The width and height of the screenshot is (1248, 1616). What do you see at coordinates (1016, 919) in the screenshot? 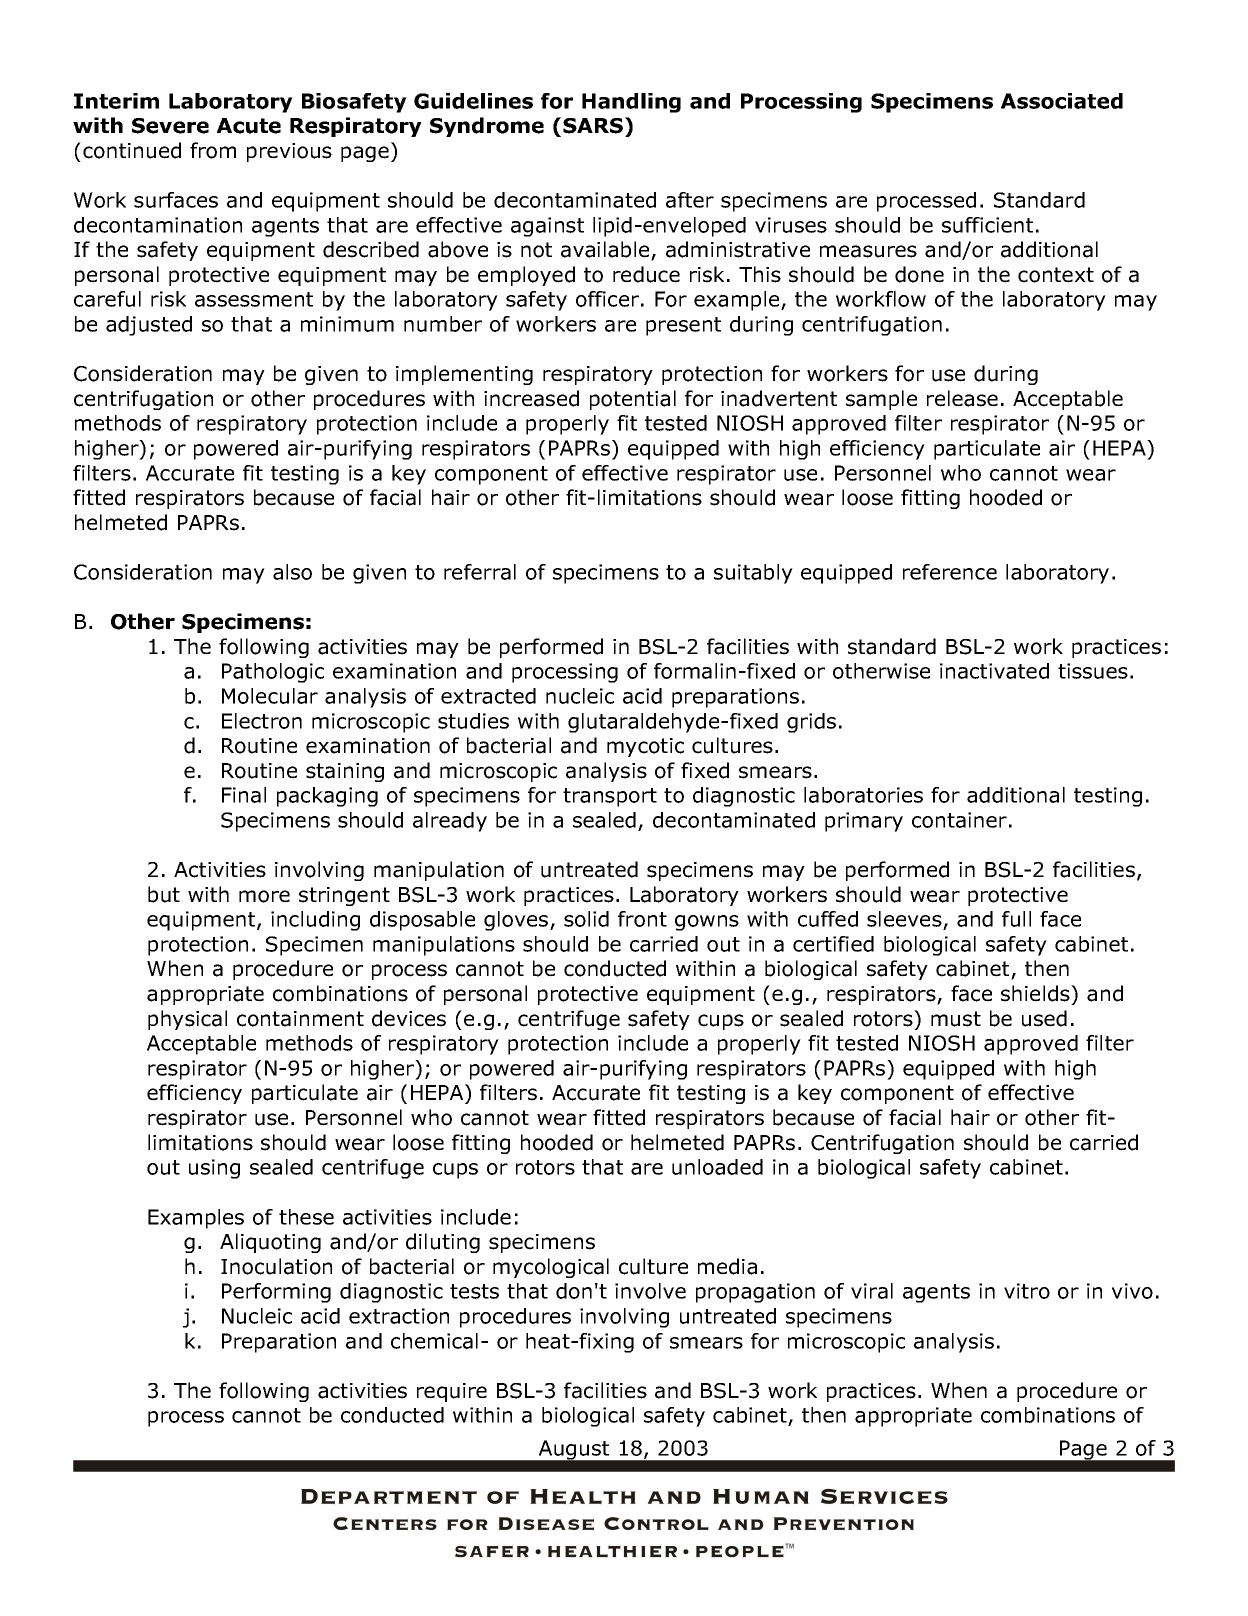
I see `full` at bounding box center [1016, 919].
